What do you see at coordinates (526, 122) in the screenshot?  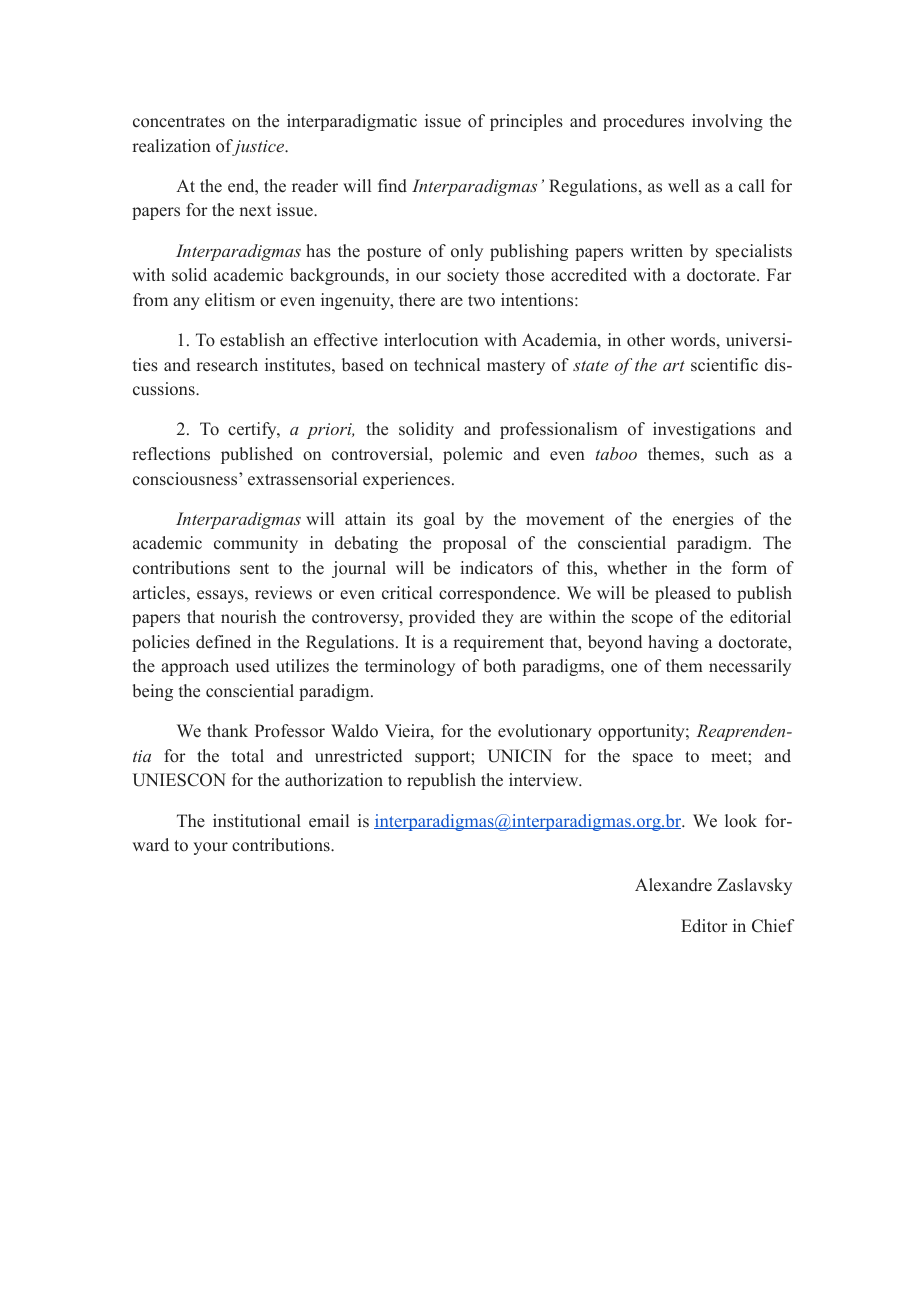 I see `principles` at bounding box center [526, 122].
